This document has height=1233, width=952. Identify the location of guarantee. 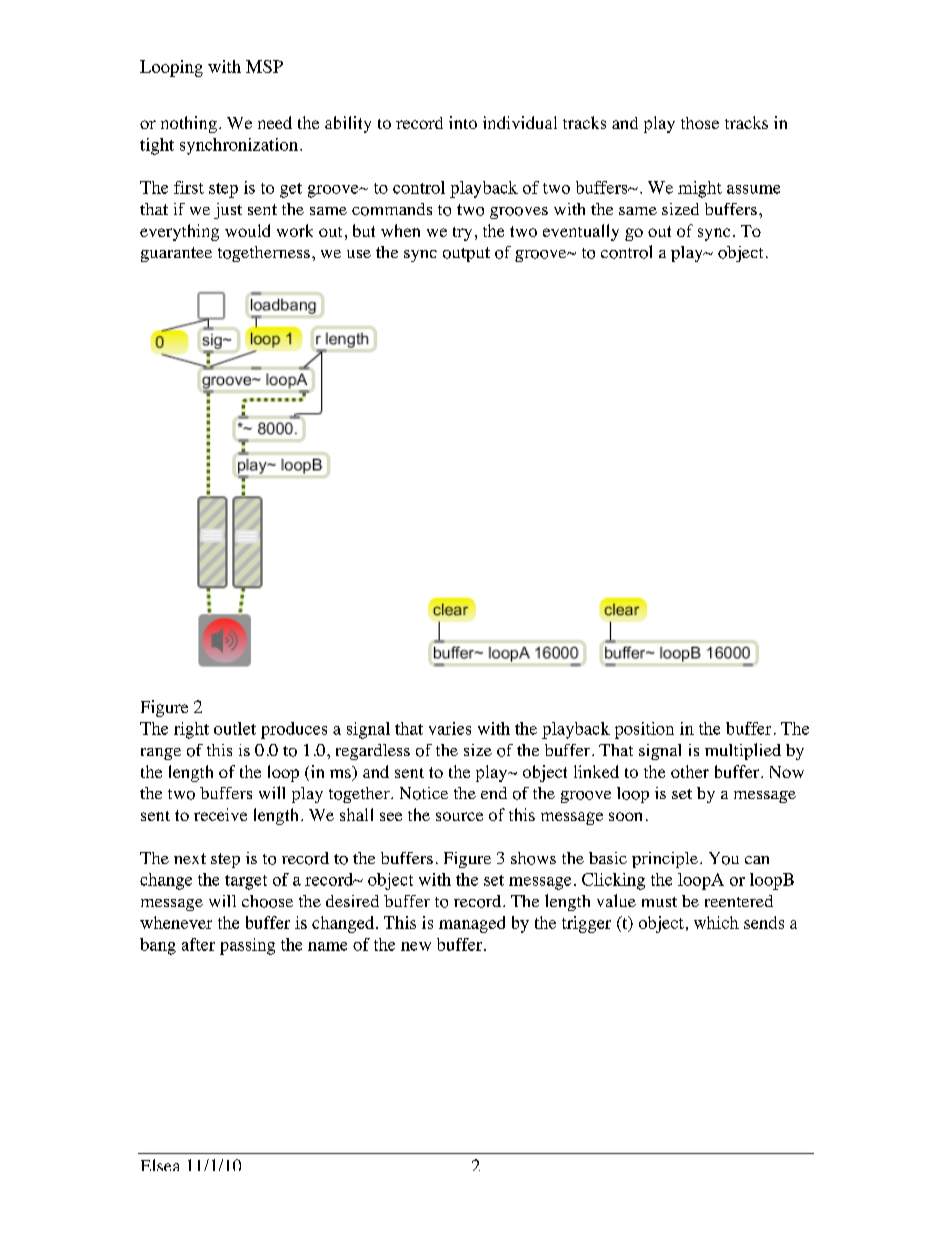
(176, 254).
